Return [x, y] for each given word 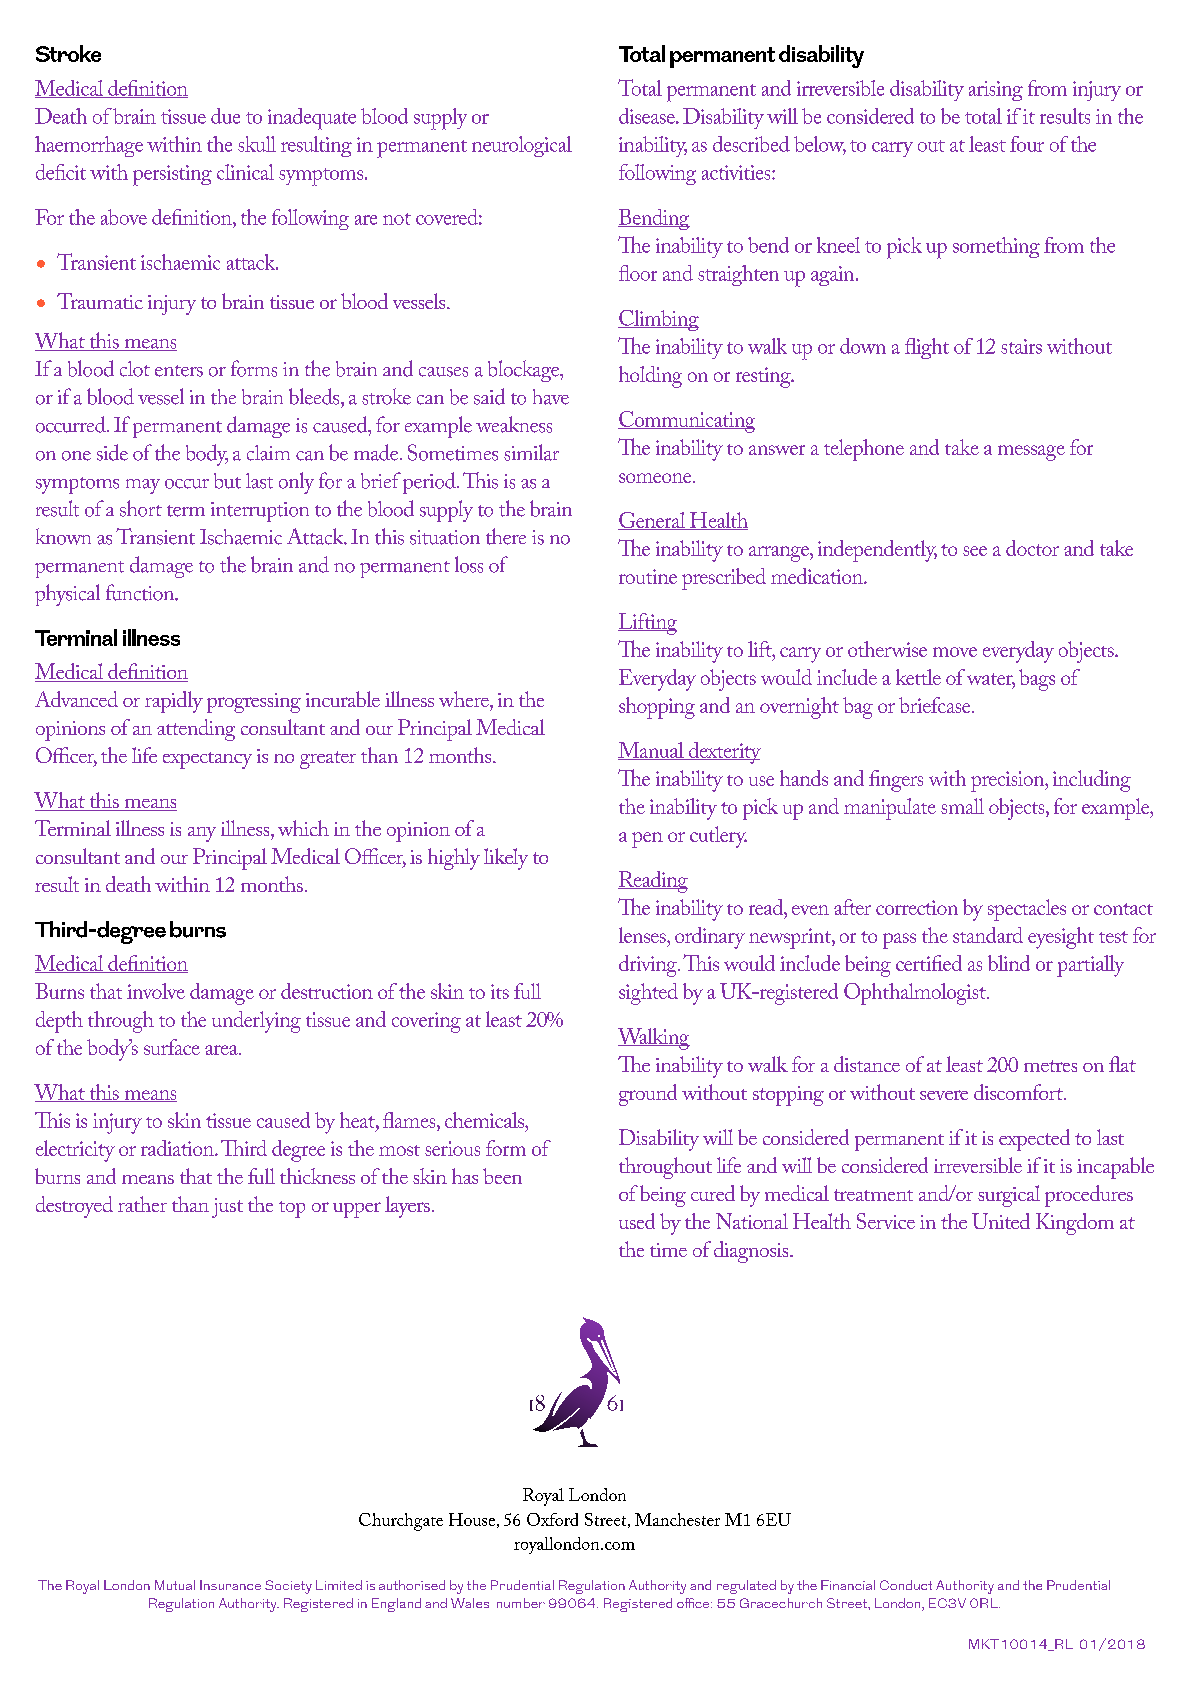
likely [506, 859]
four [1027, 144]
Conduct [906, 1585]
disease [648, 116]
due [225, 116]
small [962, 806]
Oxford [552, 1519]
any [202, 834]
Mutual [175, 1585]
